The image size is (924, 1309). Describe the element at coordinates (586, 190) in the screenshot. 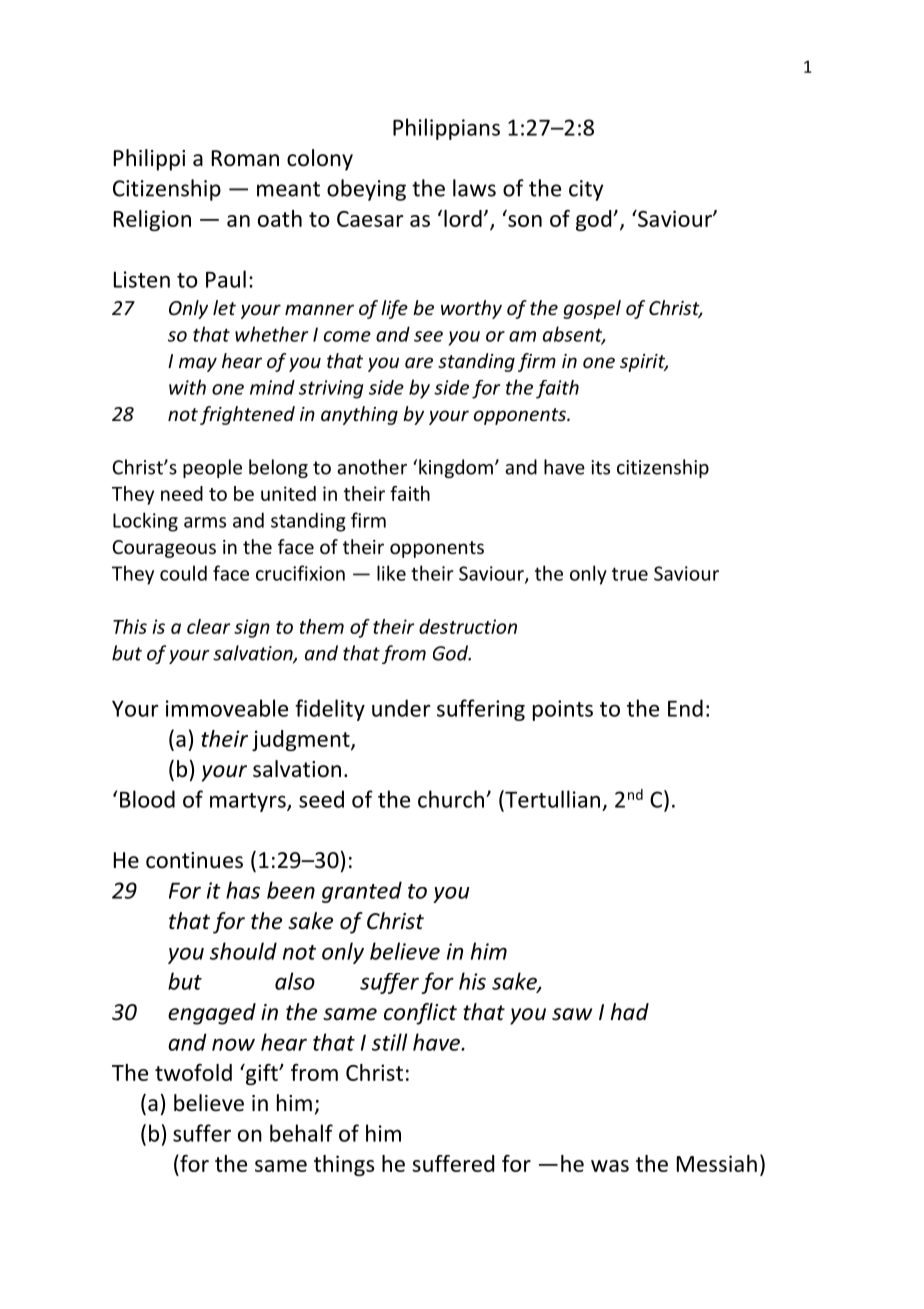

I see `city` at that location.
